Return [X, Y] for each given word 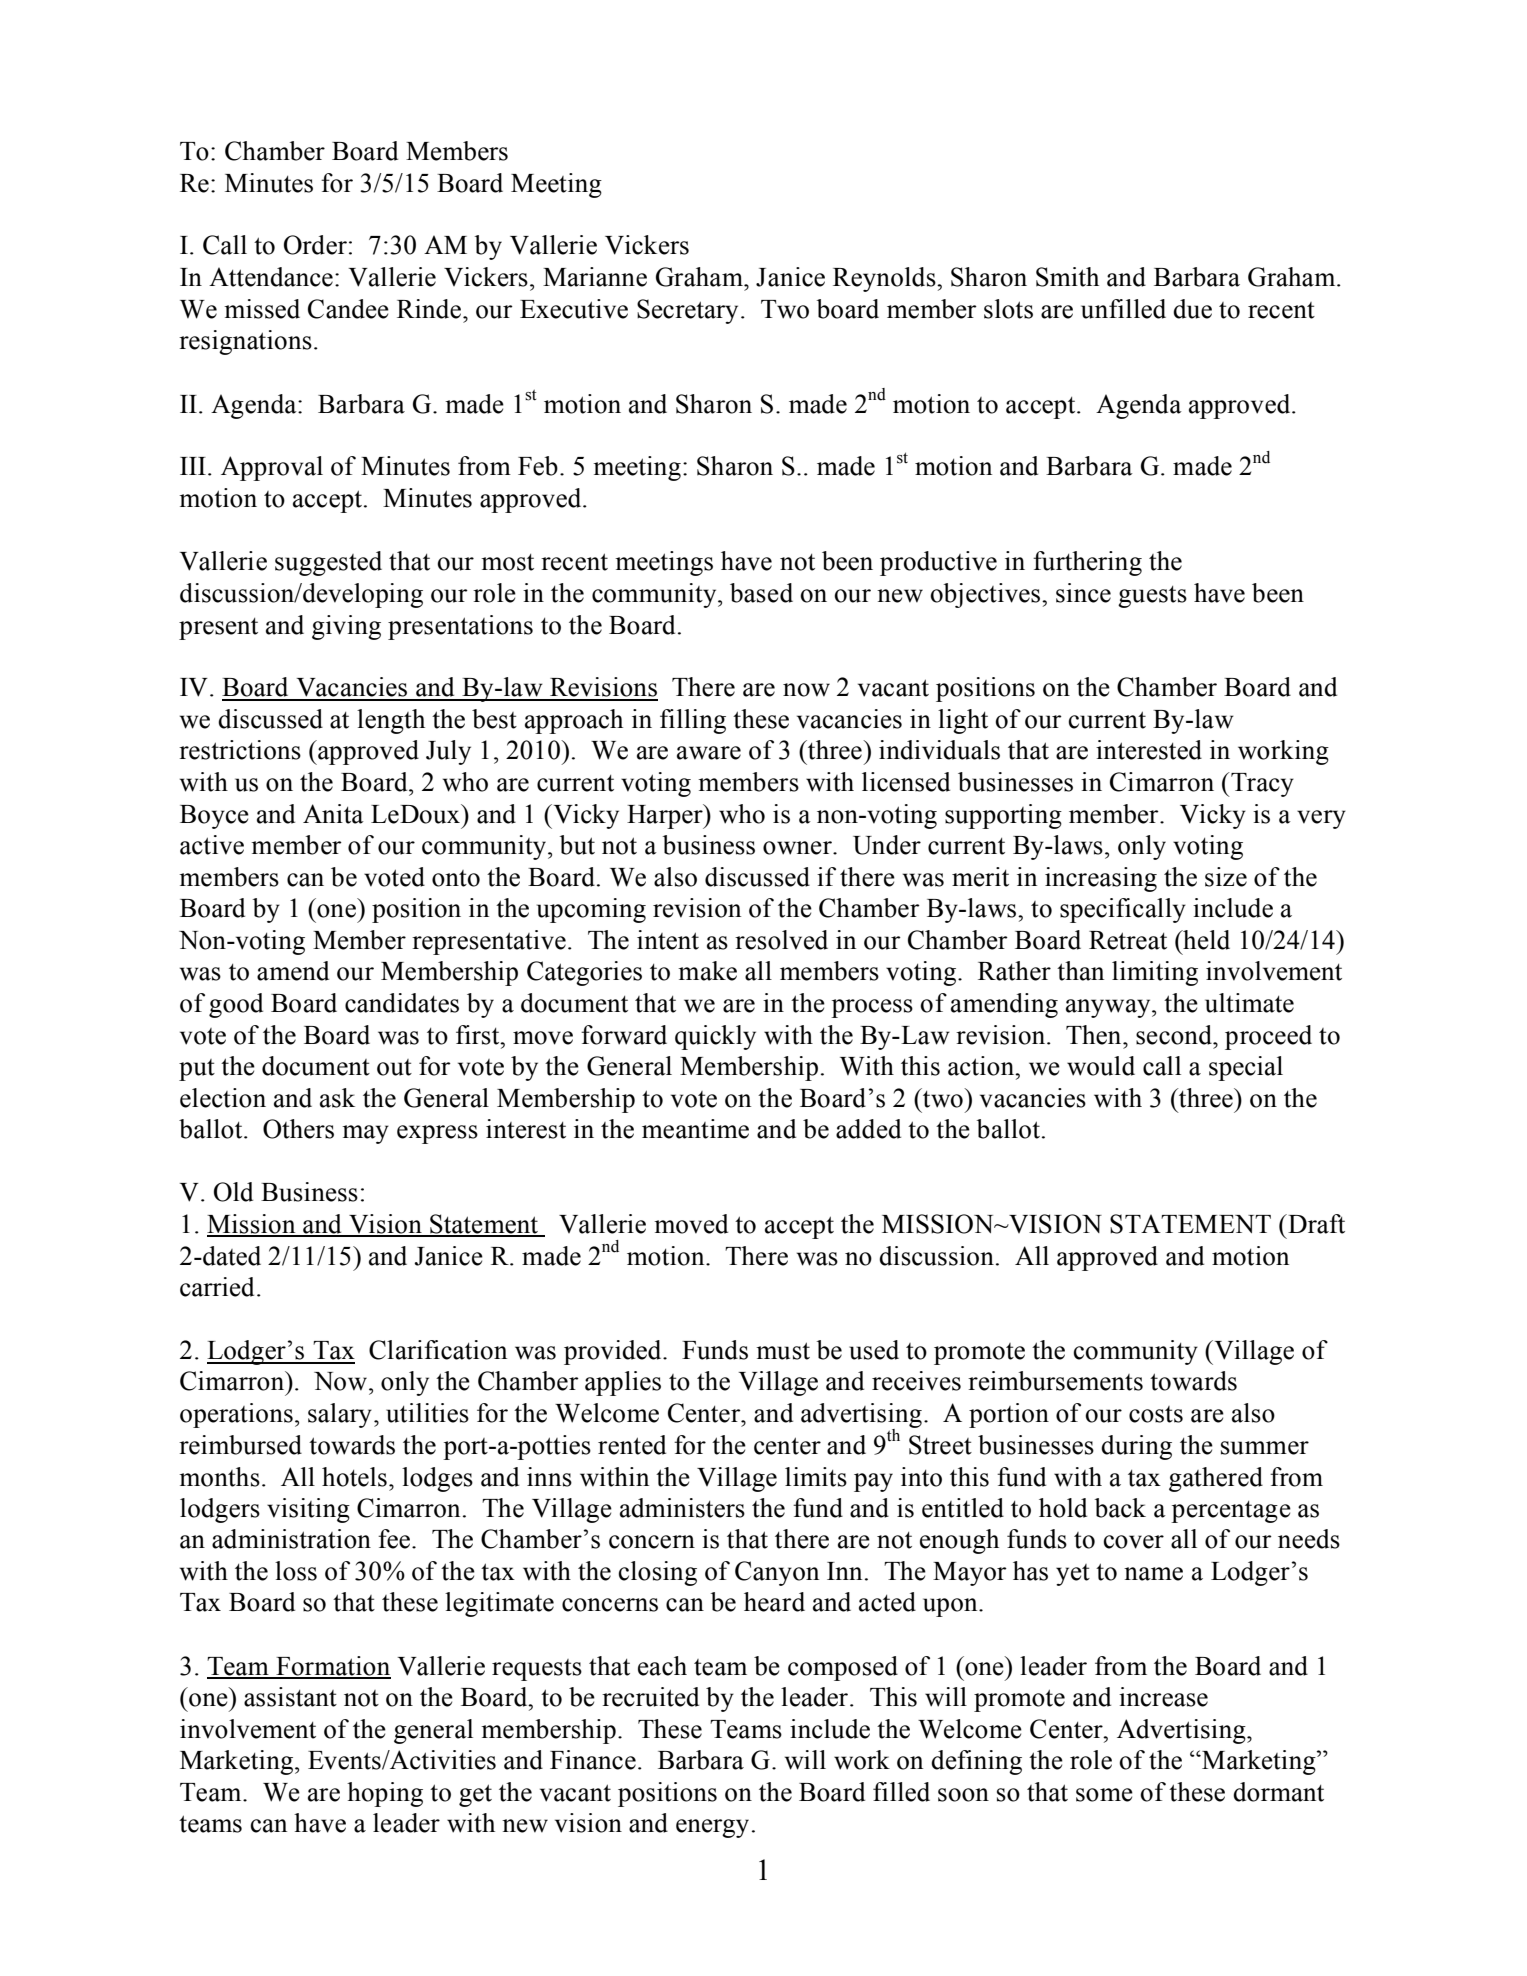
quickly [715, 1037]
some [1104, 1795]
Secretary [687, 311]
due [1192, 309]
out [394, 1067]
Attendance [271, 277]
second [1175, 1035]
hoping [385, 1794]
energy [712, 1828]
